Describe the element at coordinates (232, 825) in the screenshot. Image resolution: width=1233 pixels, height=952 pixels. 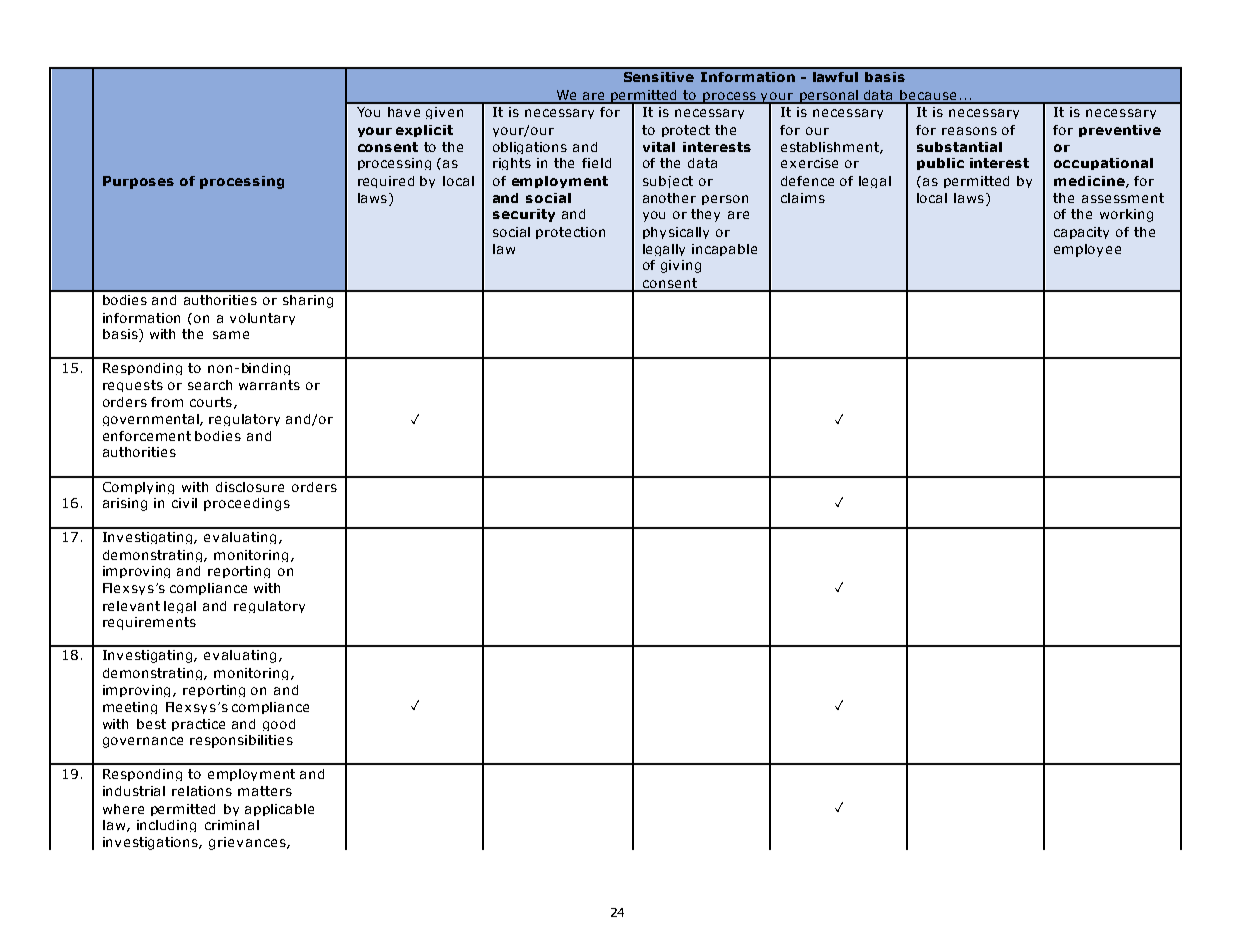
I see `criminal` at that location.
